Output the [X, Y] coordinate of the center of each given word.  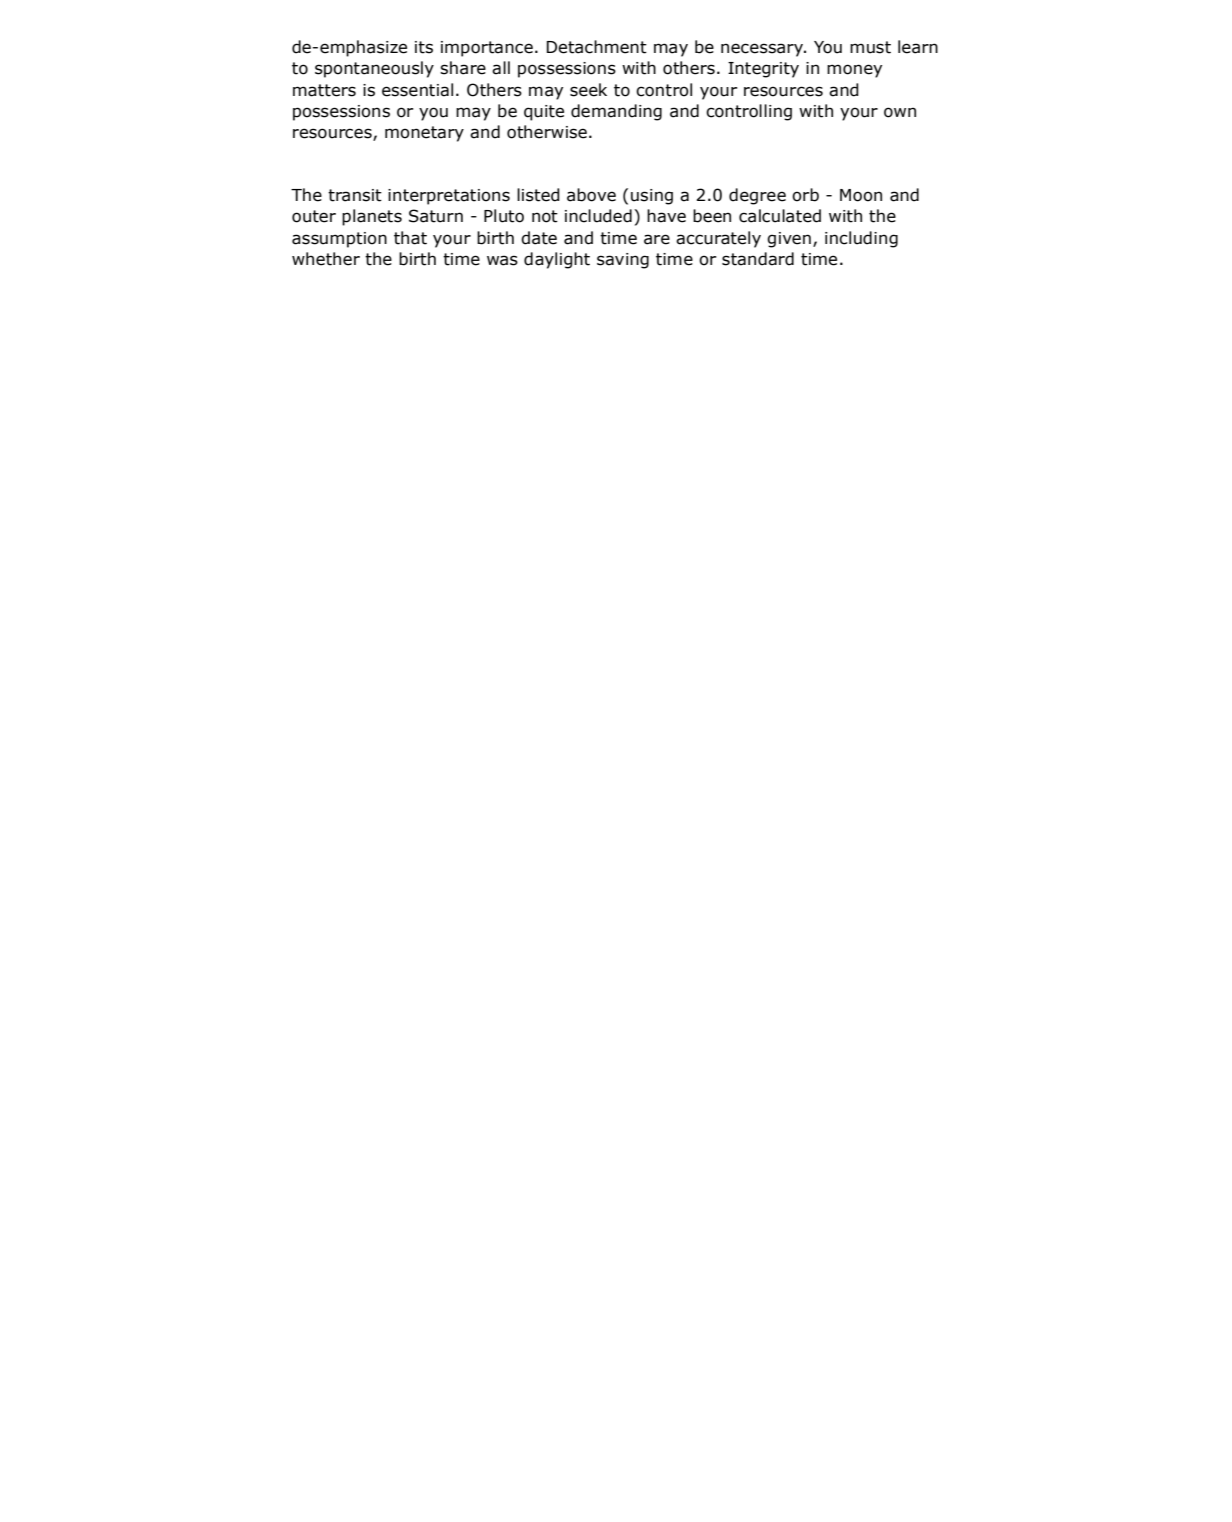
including [861, 239]
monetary [424, 134]
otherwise [547, 132]
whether [326, 259]
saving [623, 261]
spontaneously [374, 69]
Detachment [597, 47]
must [870, 47]
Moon [861, 195]
